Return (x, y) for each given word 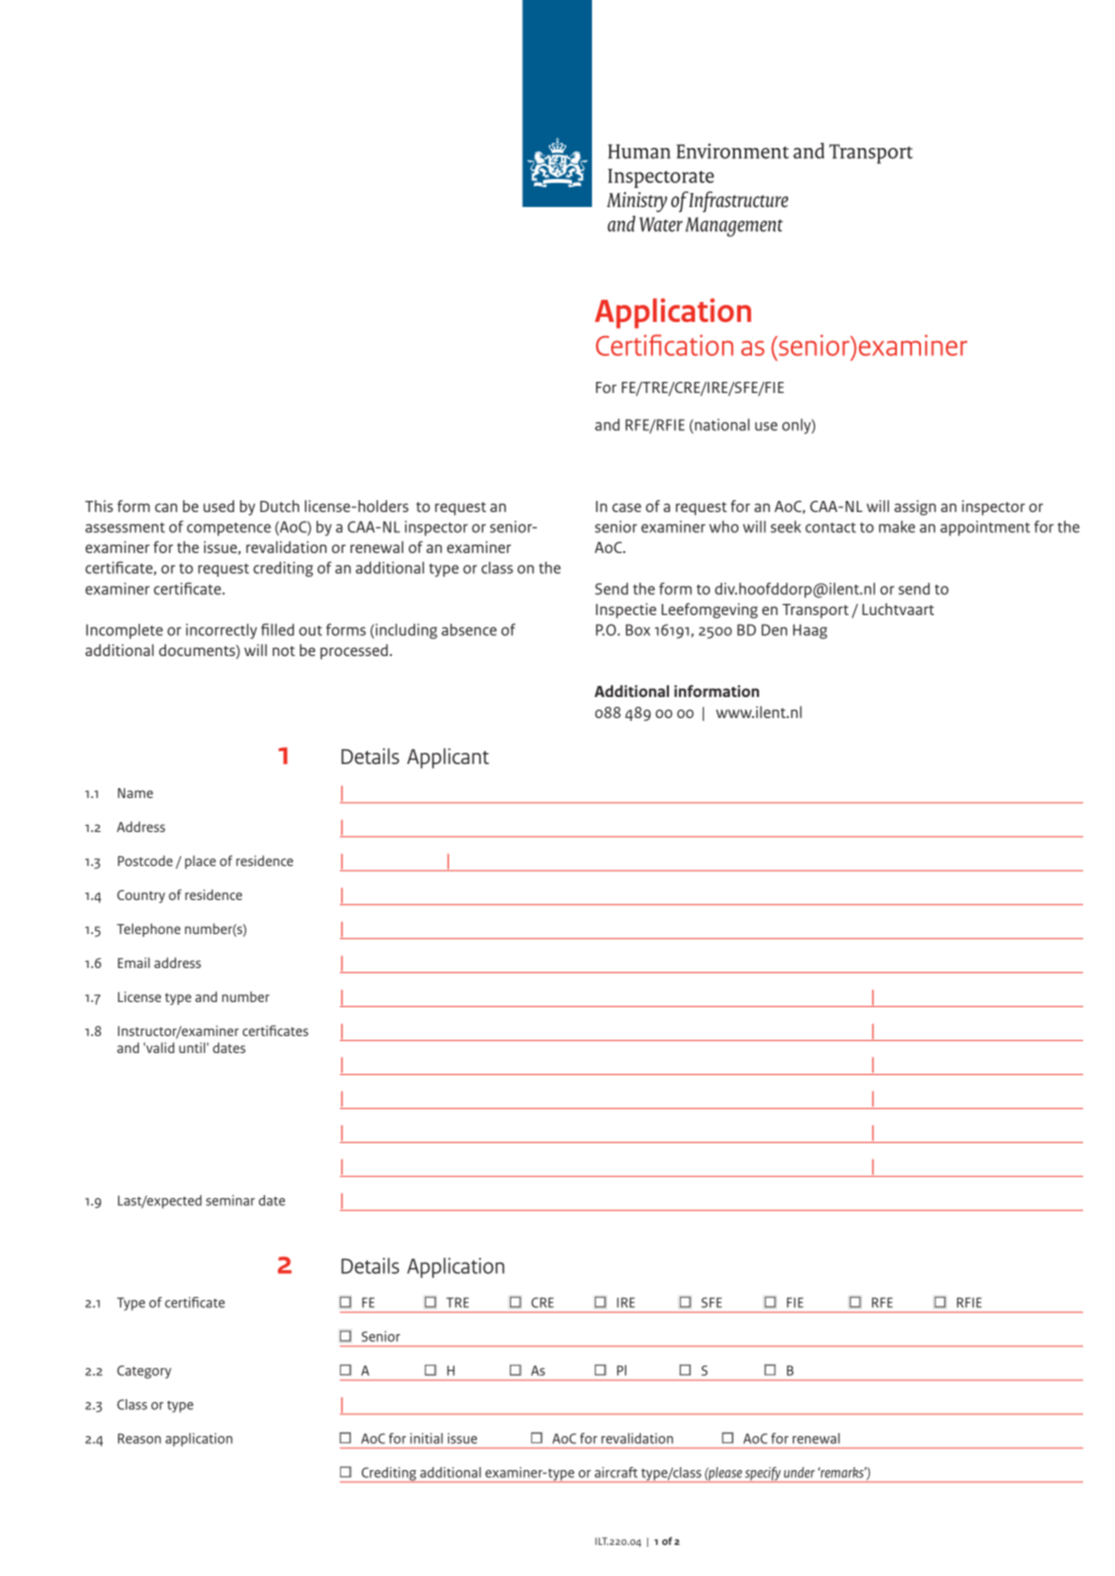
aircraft (616, 1472)
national (722, 424)
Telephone (149, 930)
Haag (810, 631)
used (218, 506)
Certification (664, 345)
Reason (139, 1438)
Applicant (448, 758)
